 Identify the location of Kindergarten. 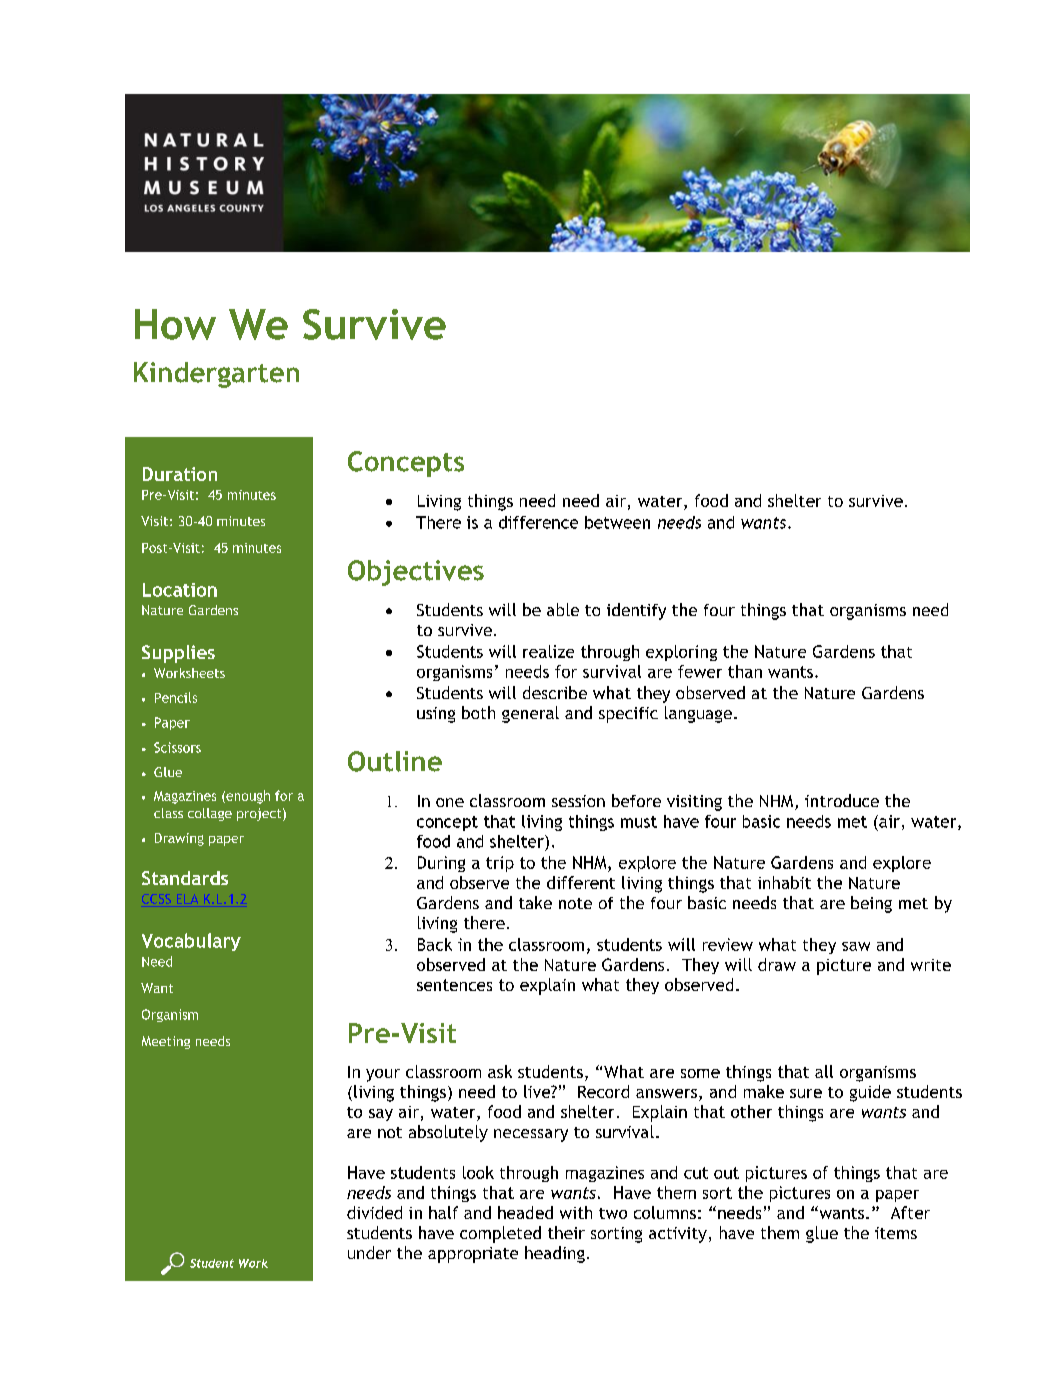
(216, 375).
